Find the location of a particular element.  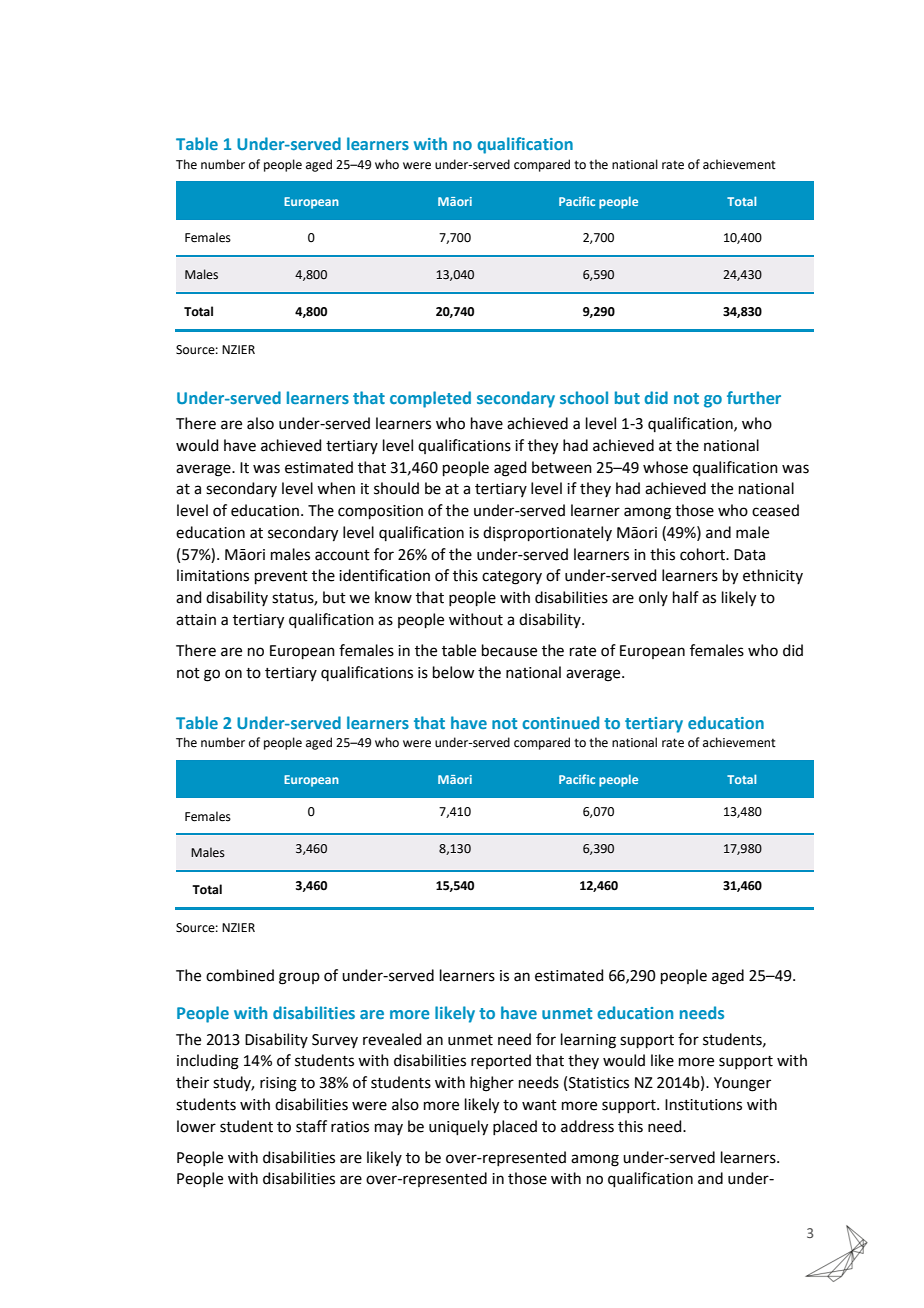

half is located at coordinates (686, 597).
